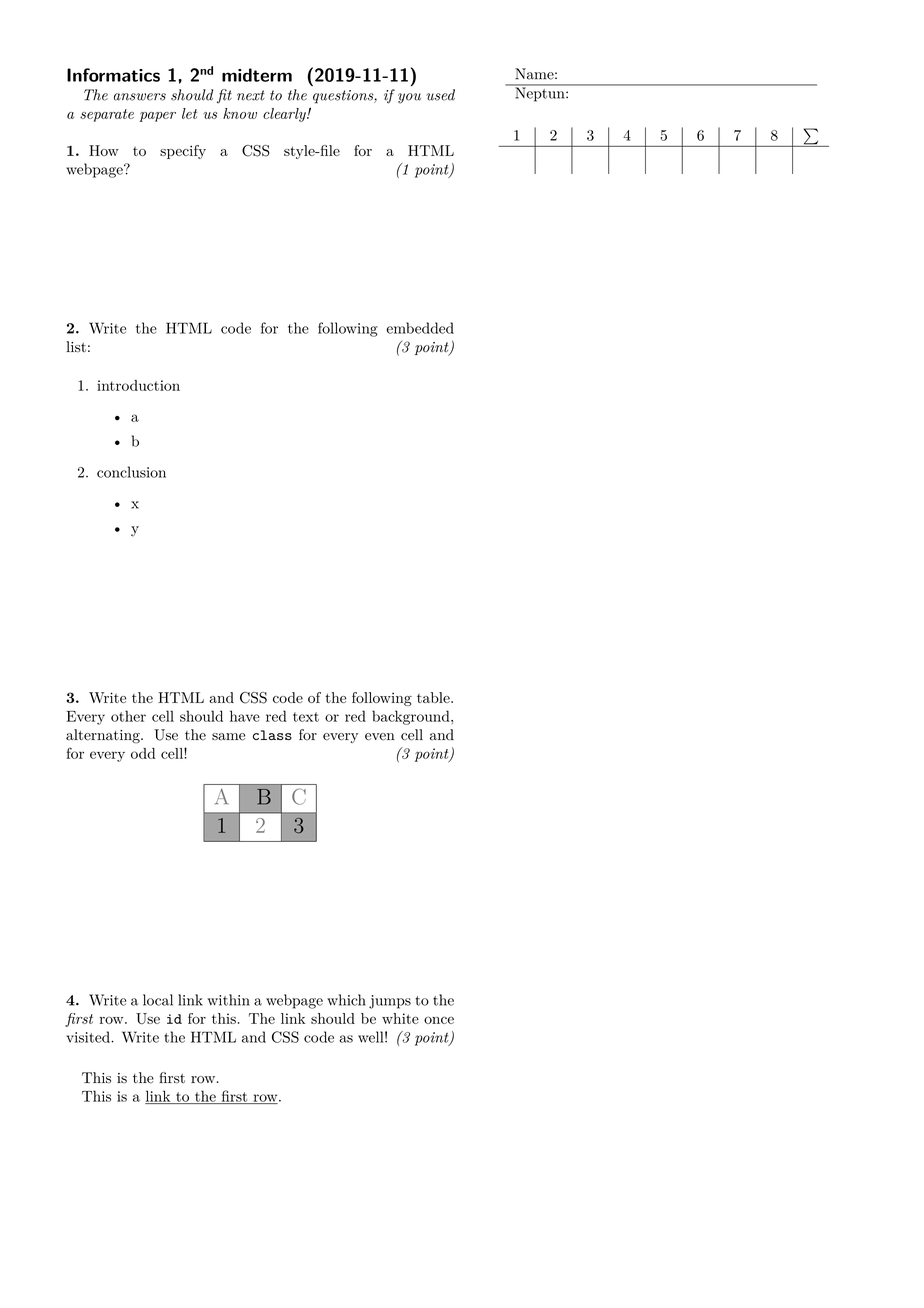  I want to click on other, so click(128, 716).
